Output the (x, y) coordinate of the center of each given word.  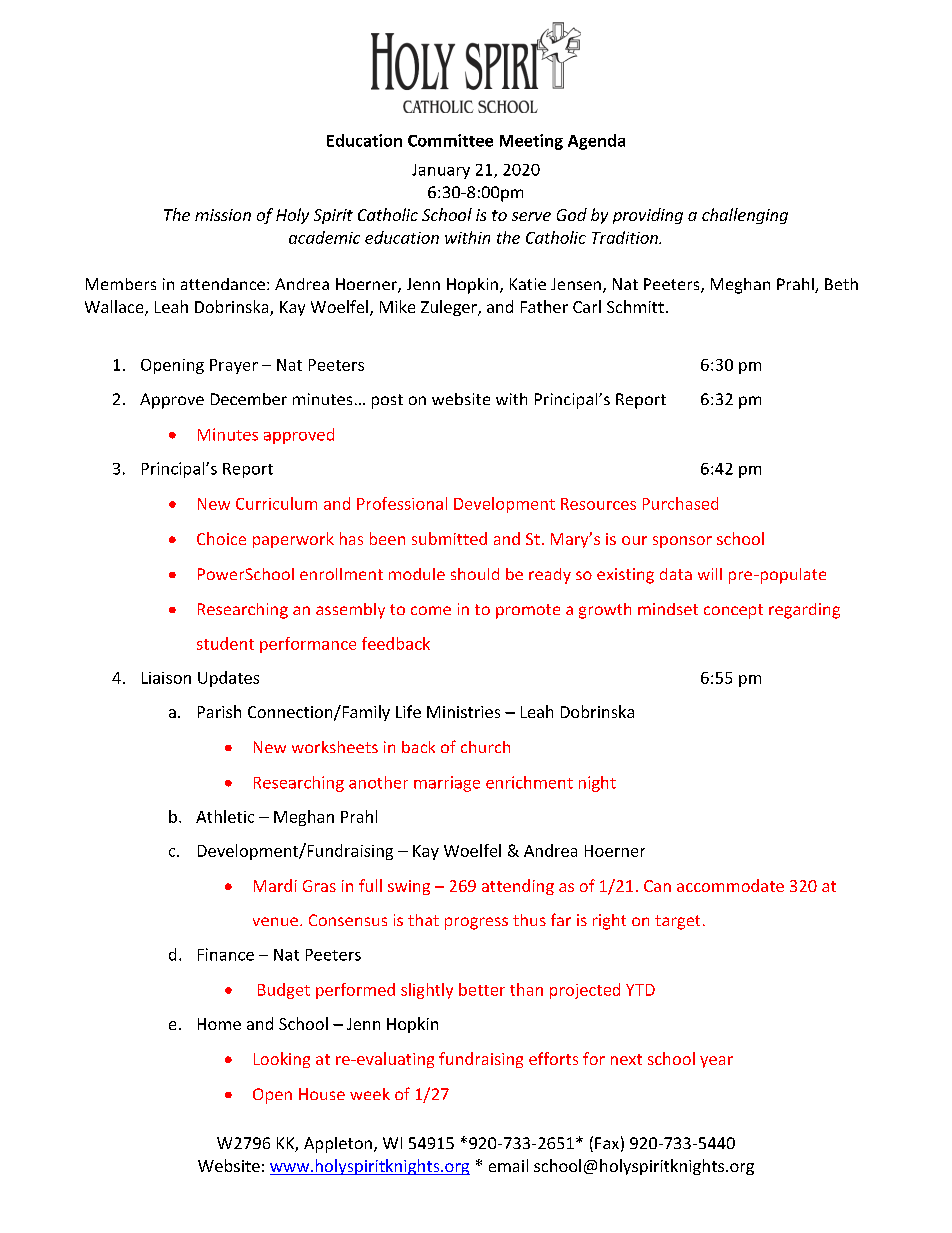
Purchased (680, 503)
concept (733, 611)
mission (223, 215)
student (225, 643)
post (387, 401)
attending (518, 887)
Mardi (275, 885)
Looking (282, 1060)
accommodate (730, 885)
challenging (745, 216)
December (249, 399)
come (431, 610)
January (441, 171)
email (508, 1165)
